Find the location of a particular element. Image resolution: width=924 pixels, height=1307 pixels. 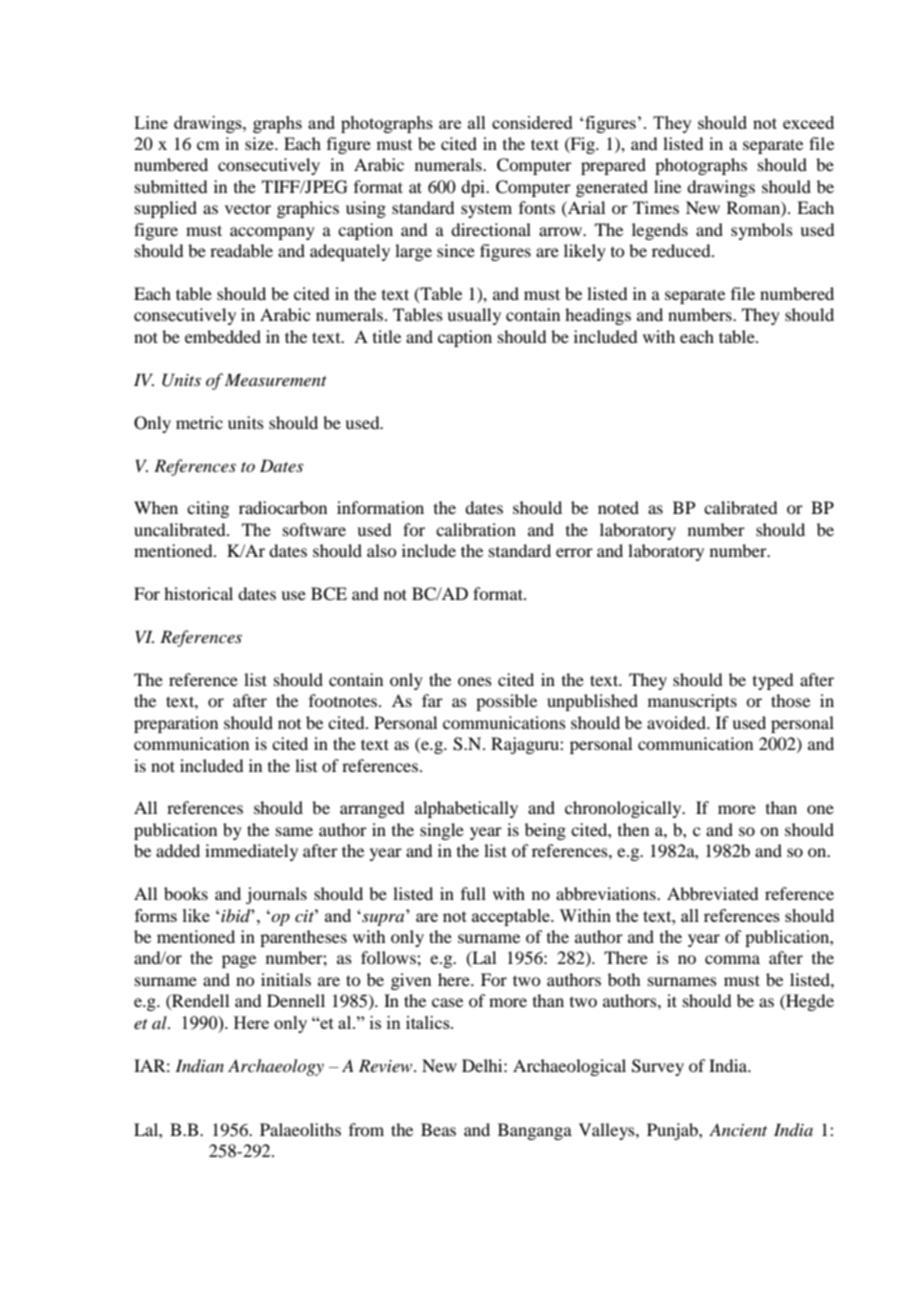

dpi is located at coordinates (474, 188).
